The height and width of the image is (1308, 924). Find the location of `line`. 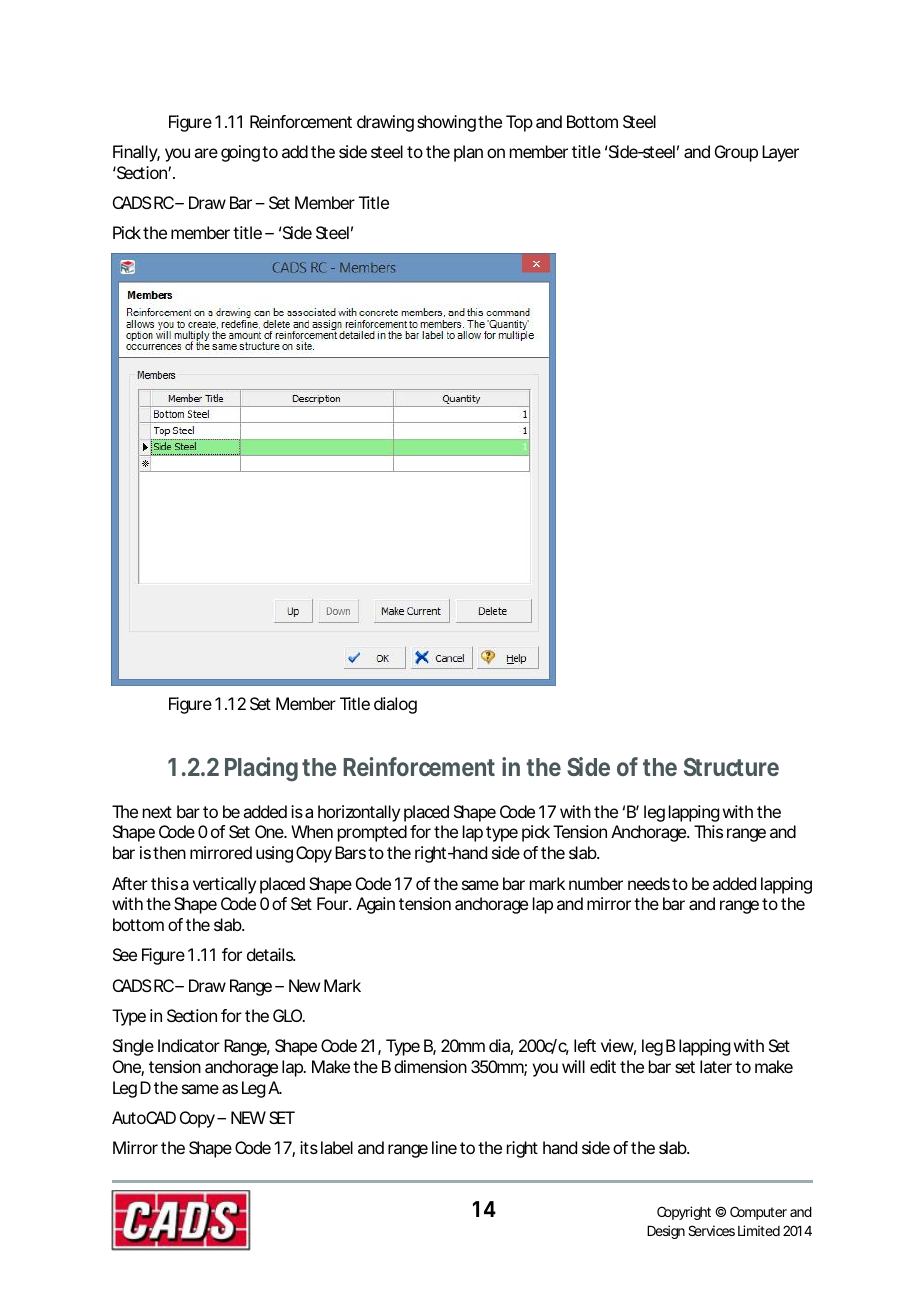

line is located at coordinates (444, 1147).
